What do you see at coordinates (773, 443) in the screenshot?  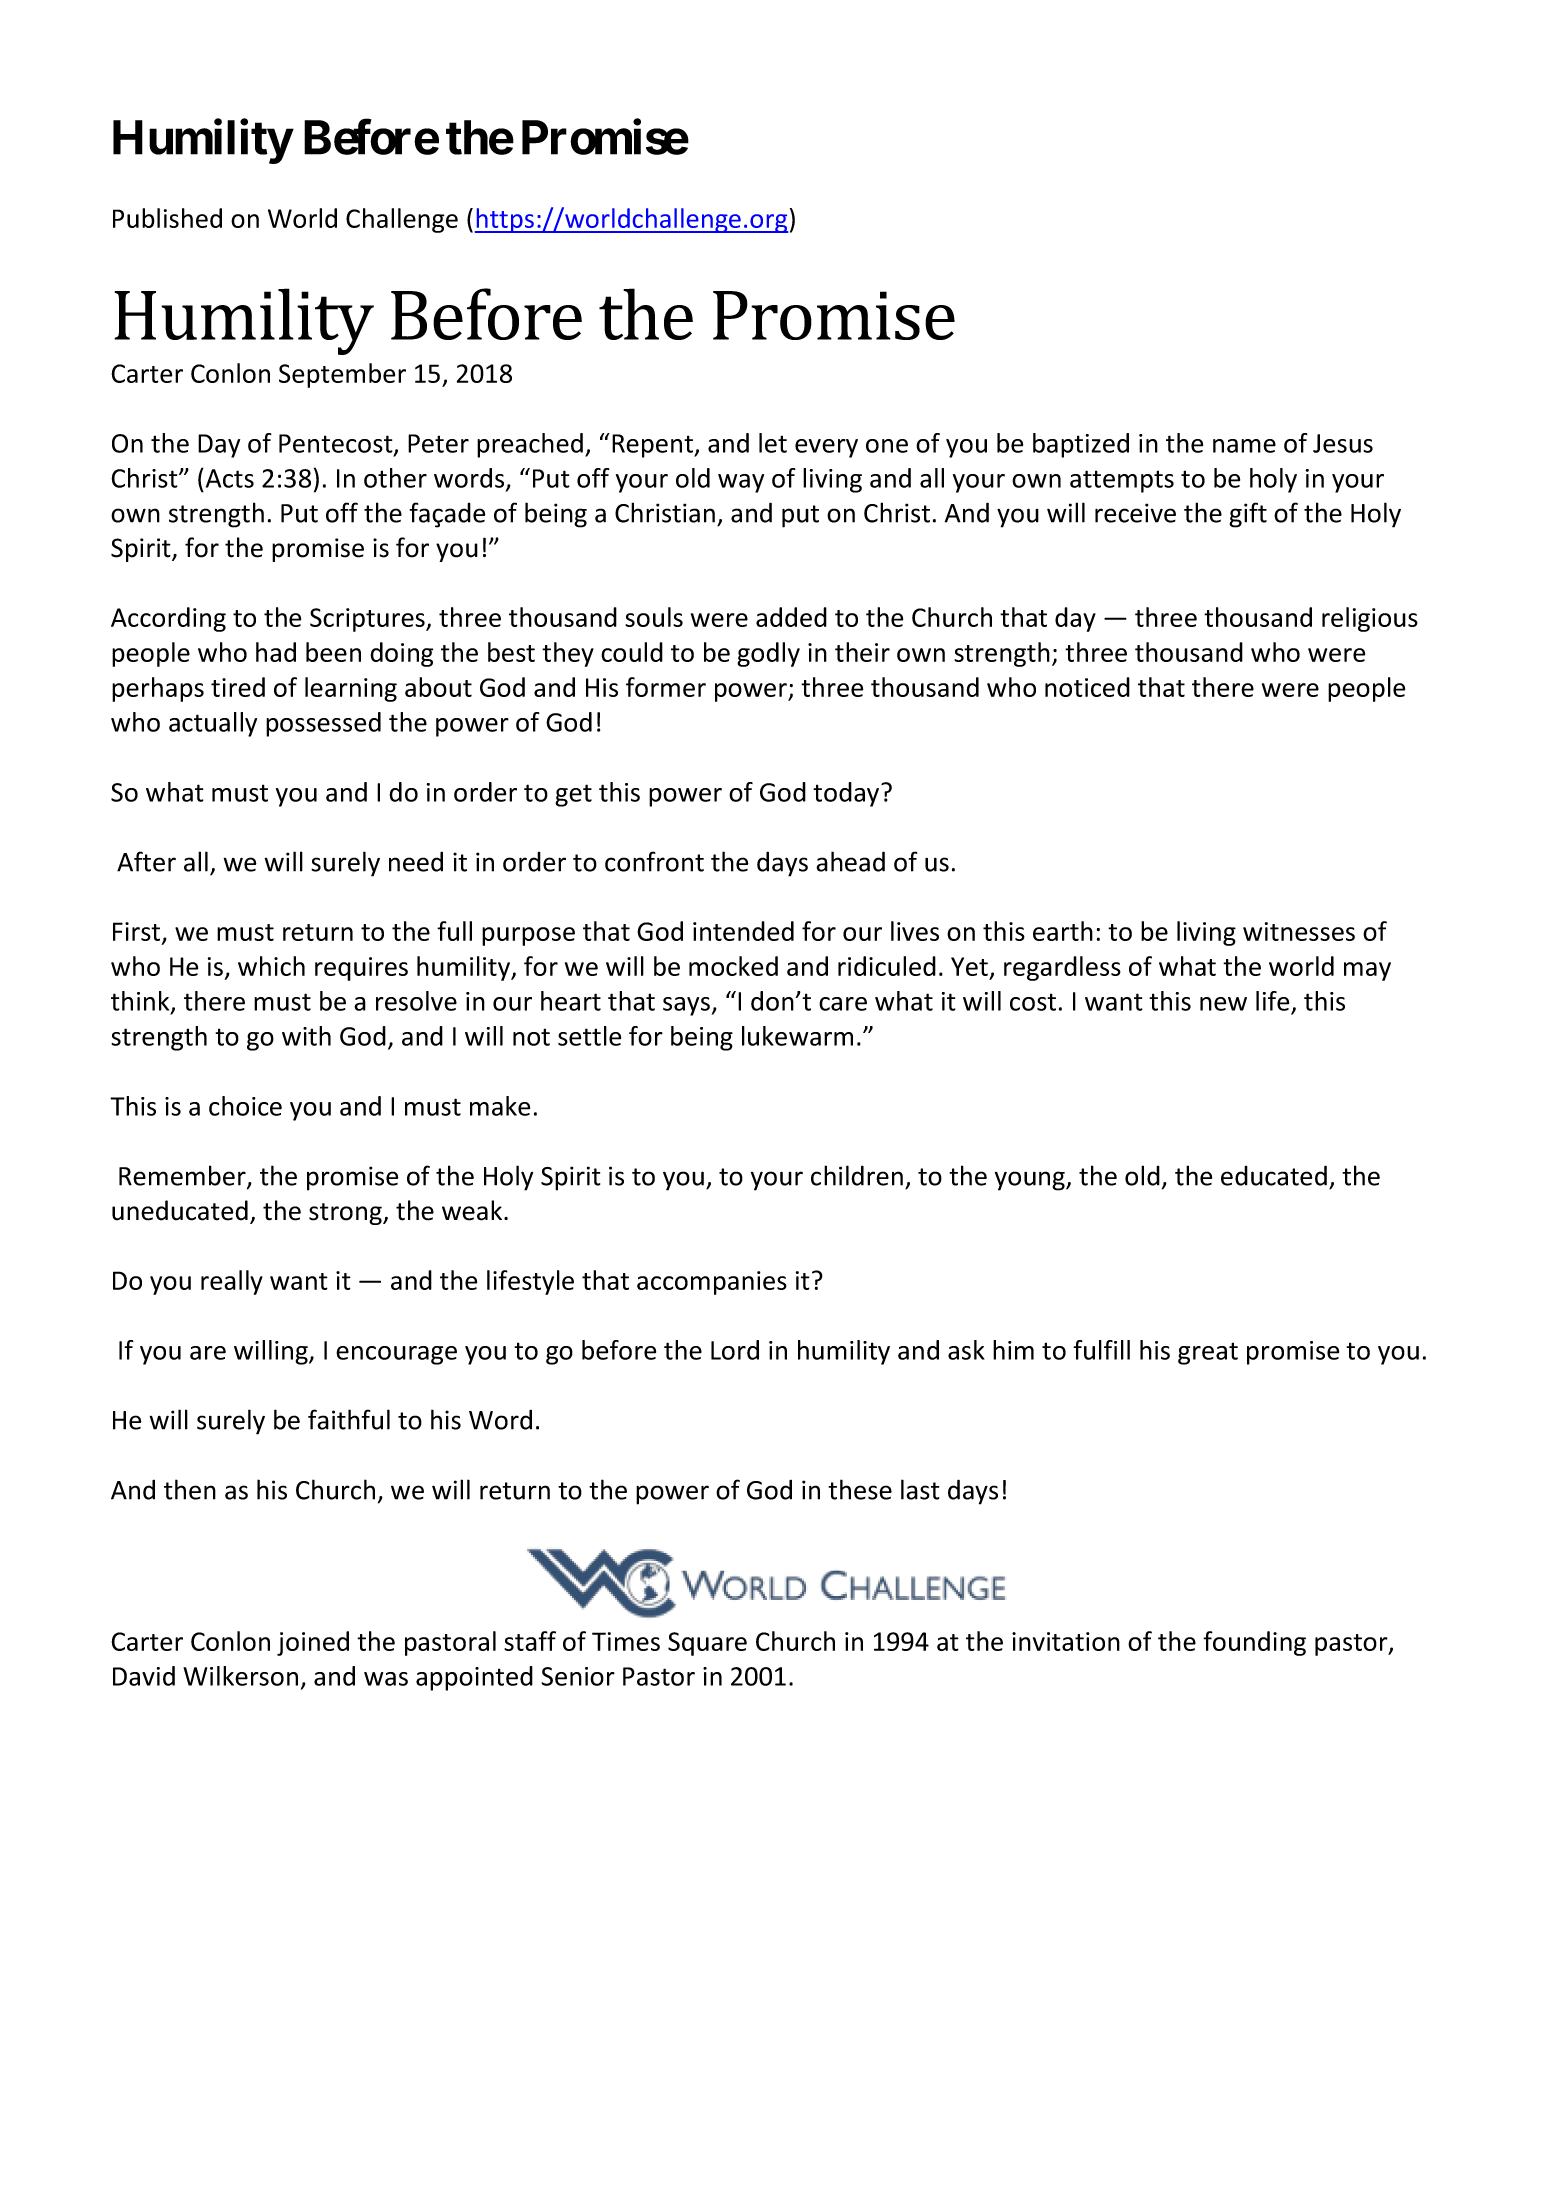 I see `let` at bounding box center [773, 443].
